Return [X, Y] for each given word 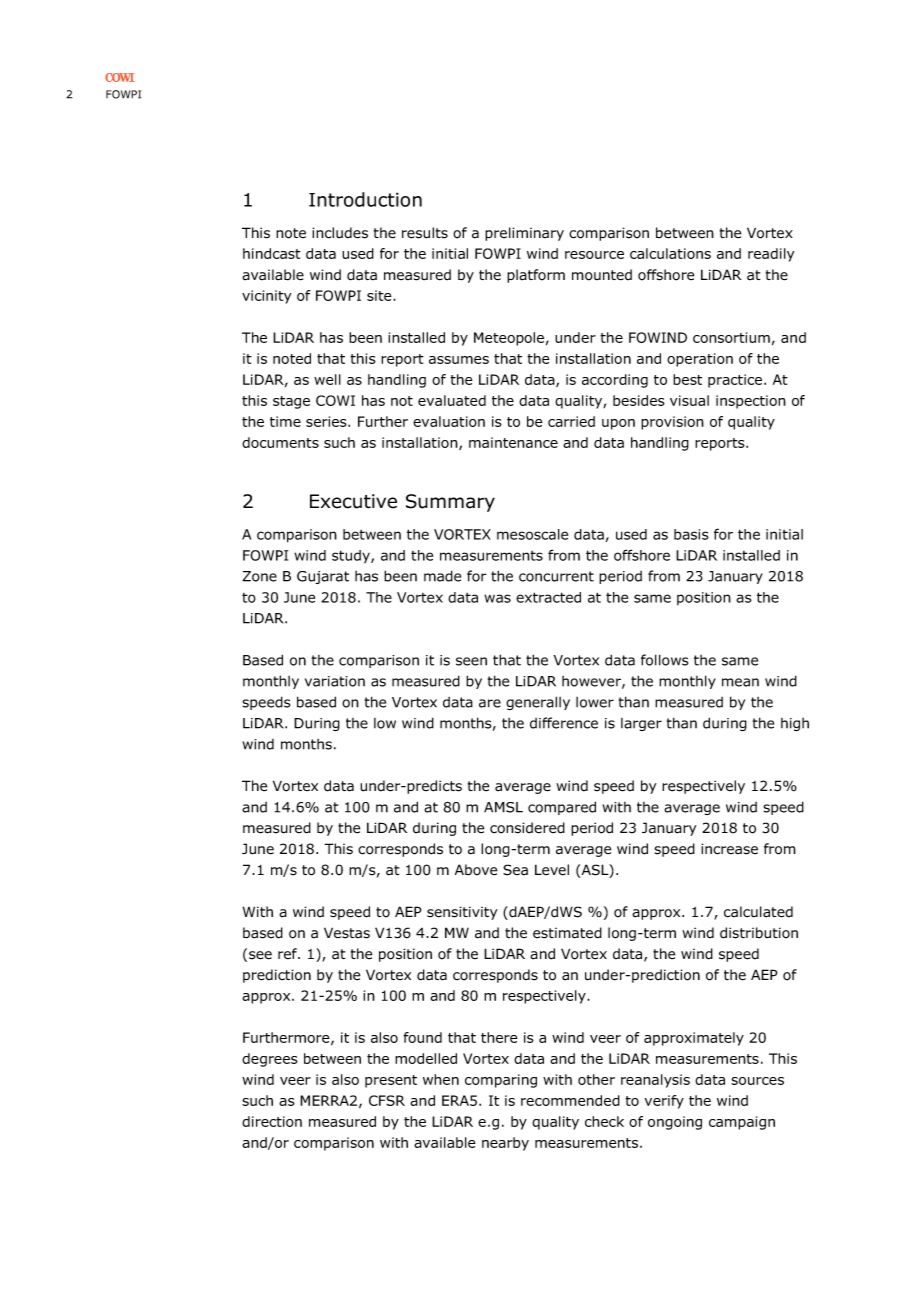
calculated [758, 912]
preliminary [524, 234]
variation [335, 681]
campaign [742, 1123]
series [327, 421]
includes [340, 233]
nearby [505, 1144]
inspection [751, 402]
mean [740, 682]
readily [771, 255]
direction [272, 1121]
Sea [515, 870]
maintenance [513, 442]
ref [289, 953]
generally [538, 703]
